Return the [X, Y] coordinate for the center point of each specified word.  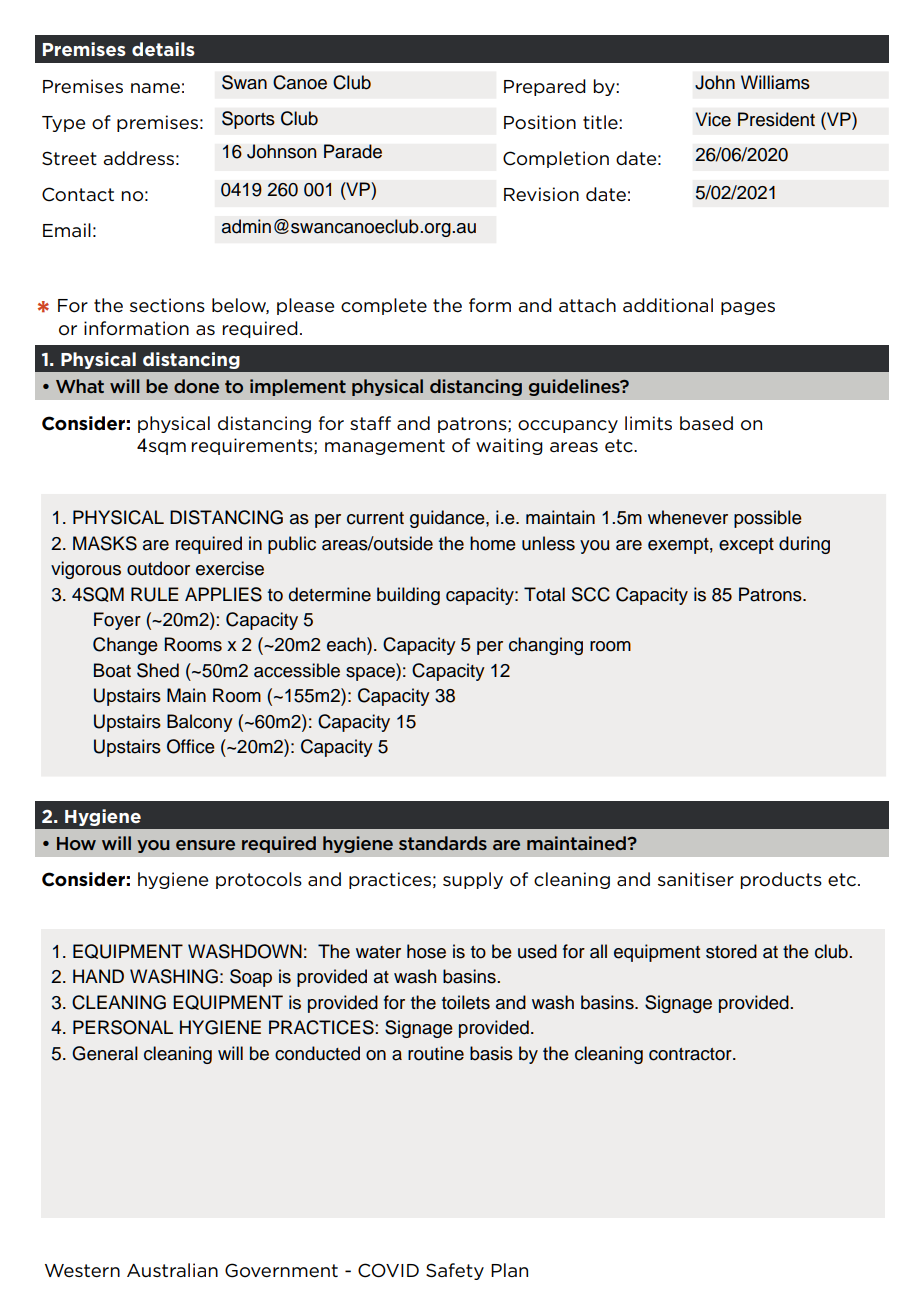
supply [473, 880]
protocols [259, 880]
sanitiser [696, 879]
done [196, 386]
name [155, 88]
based [706, 423]
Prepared [545, 87]
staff [370, 423]
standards [443, 843]
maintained [577, 843]
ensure [205, 845]
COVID [388, 1270]
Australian [172, 1270]
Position [540, 122]
